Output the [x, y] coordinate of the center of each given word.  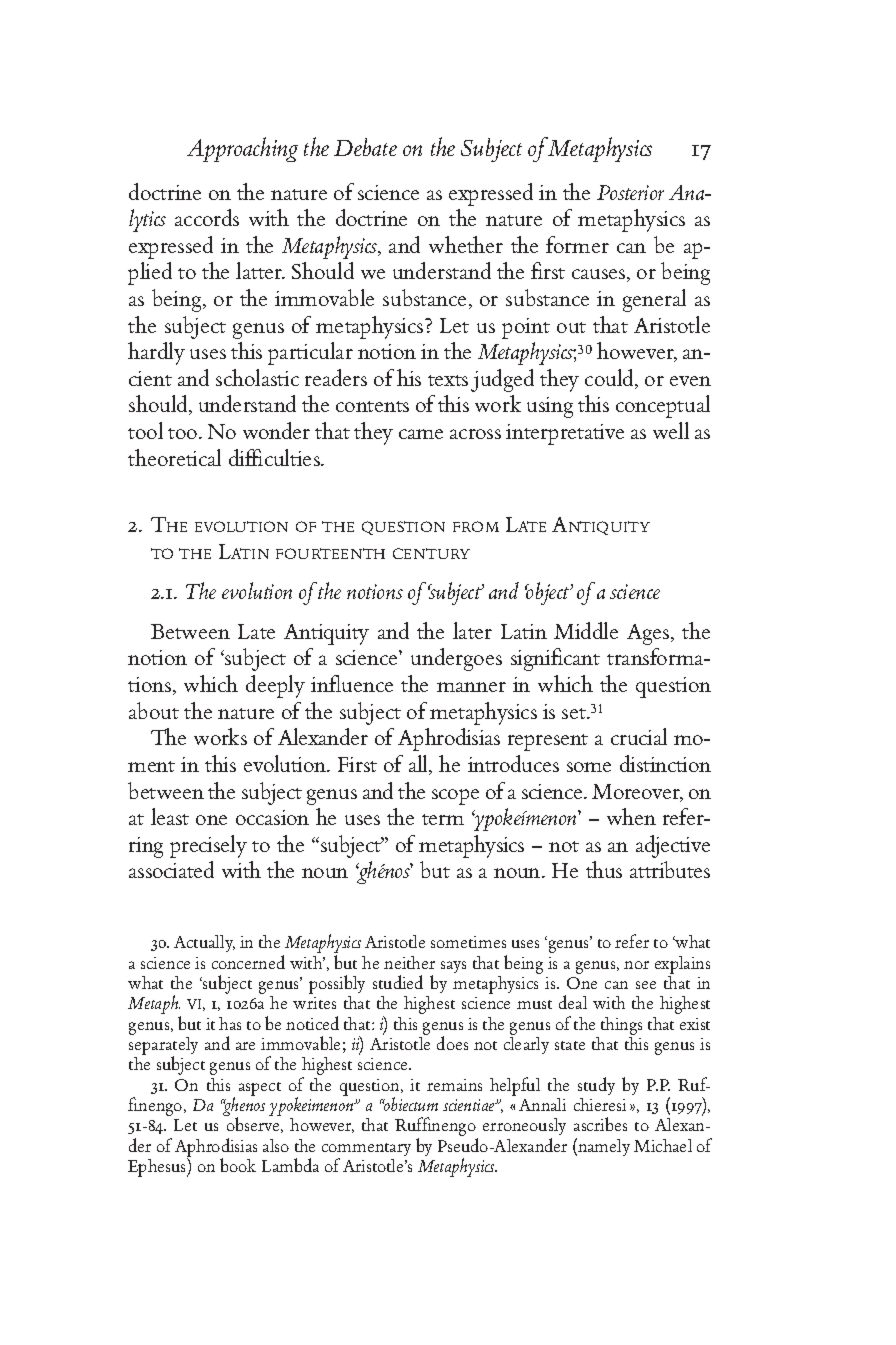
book [238, 1165]
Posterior [630, 192]
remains [454, 1085]
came [421, 434]
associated [171, 869]
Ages [649, 634]
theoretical [174, 457]
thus [604, 869]
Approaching [242, 149]
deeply [275, 686]
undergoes [456, 659]
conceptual [663, 406]
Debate [365, 147]
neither [409, 962]
